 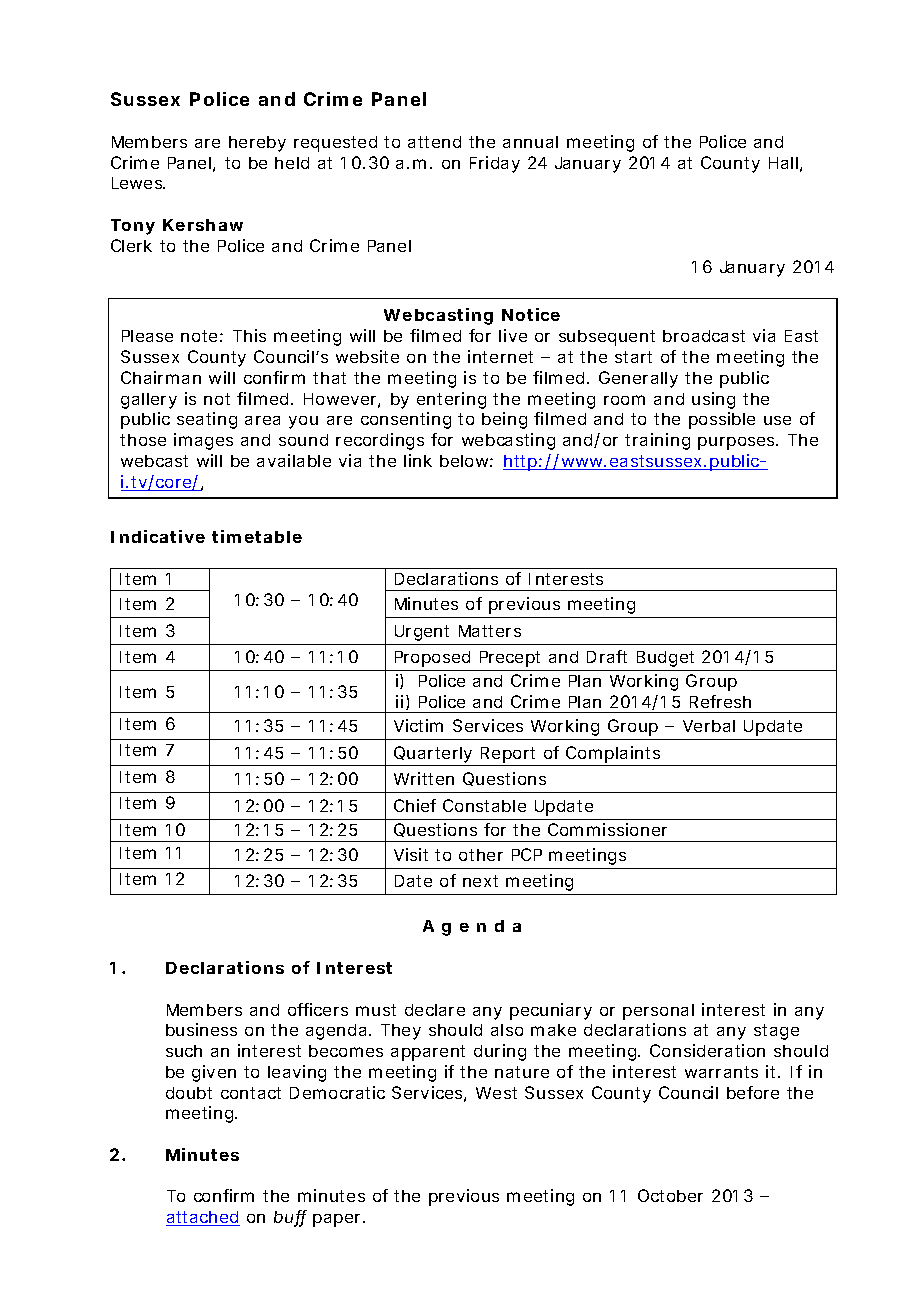 What do you see at coordinates (670, 1195) in the screenshot?
I see `October` at bounding box center [670, 1195].
